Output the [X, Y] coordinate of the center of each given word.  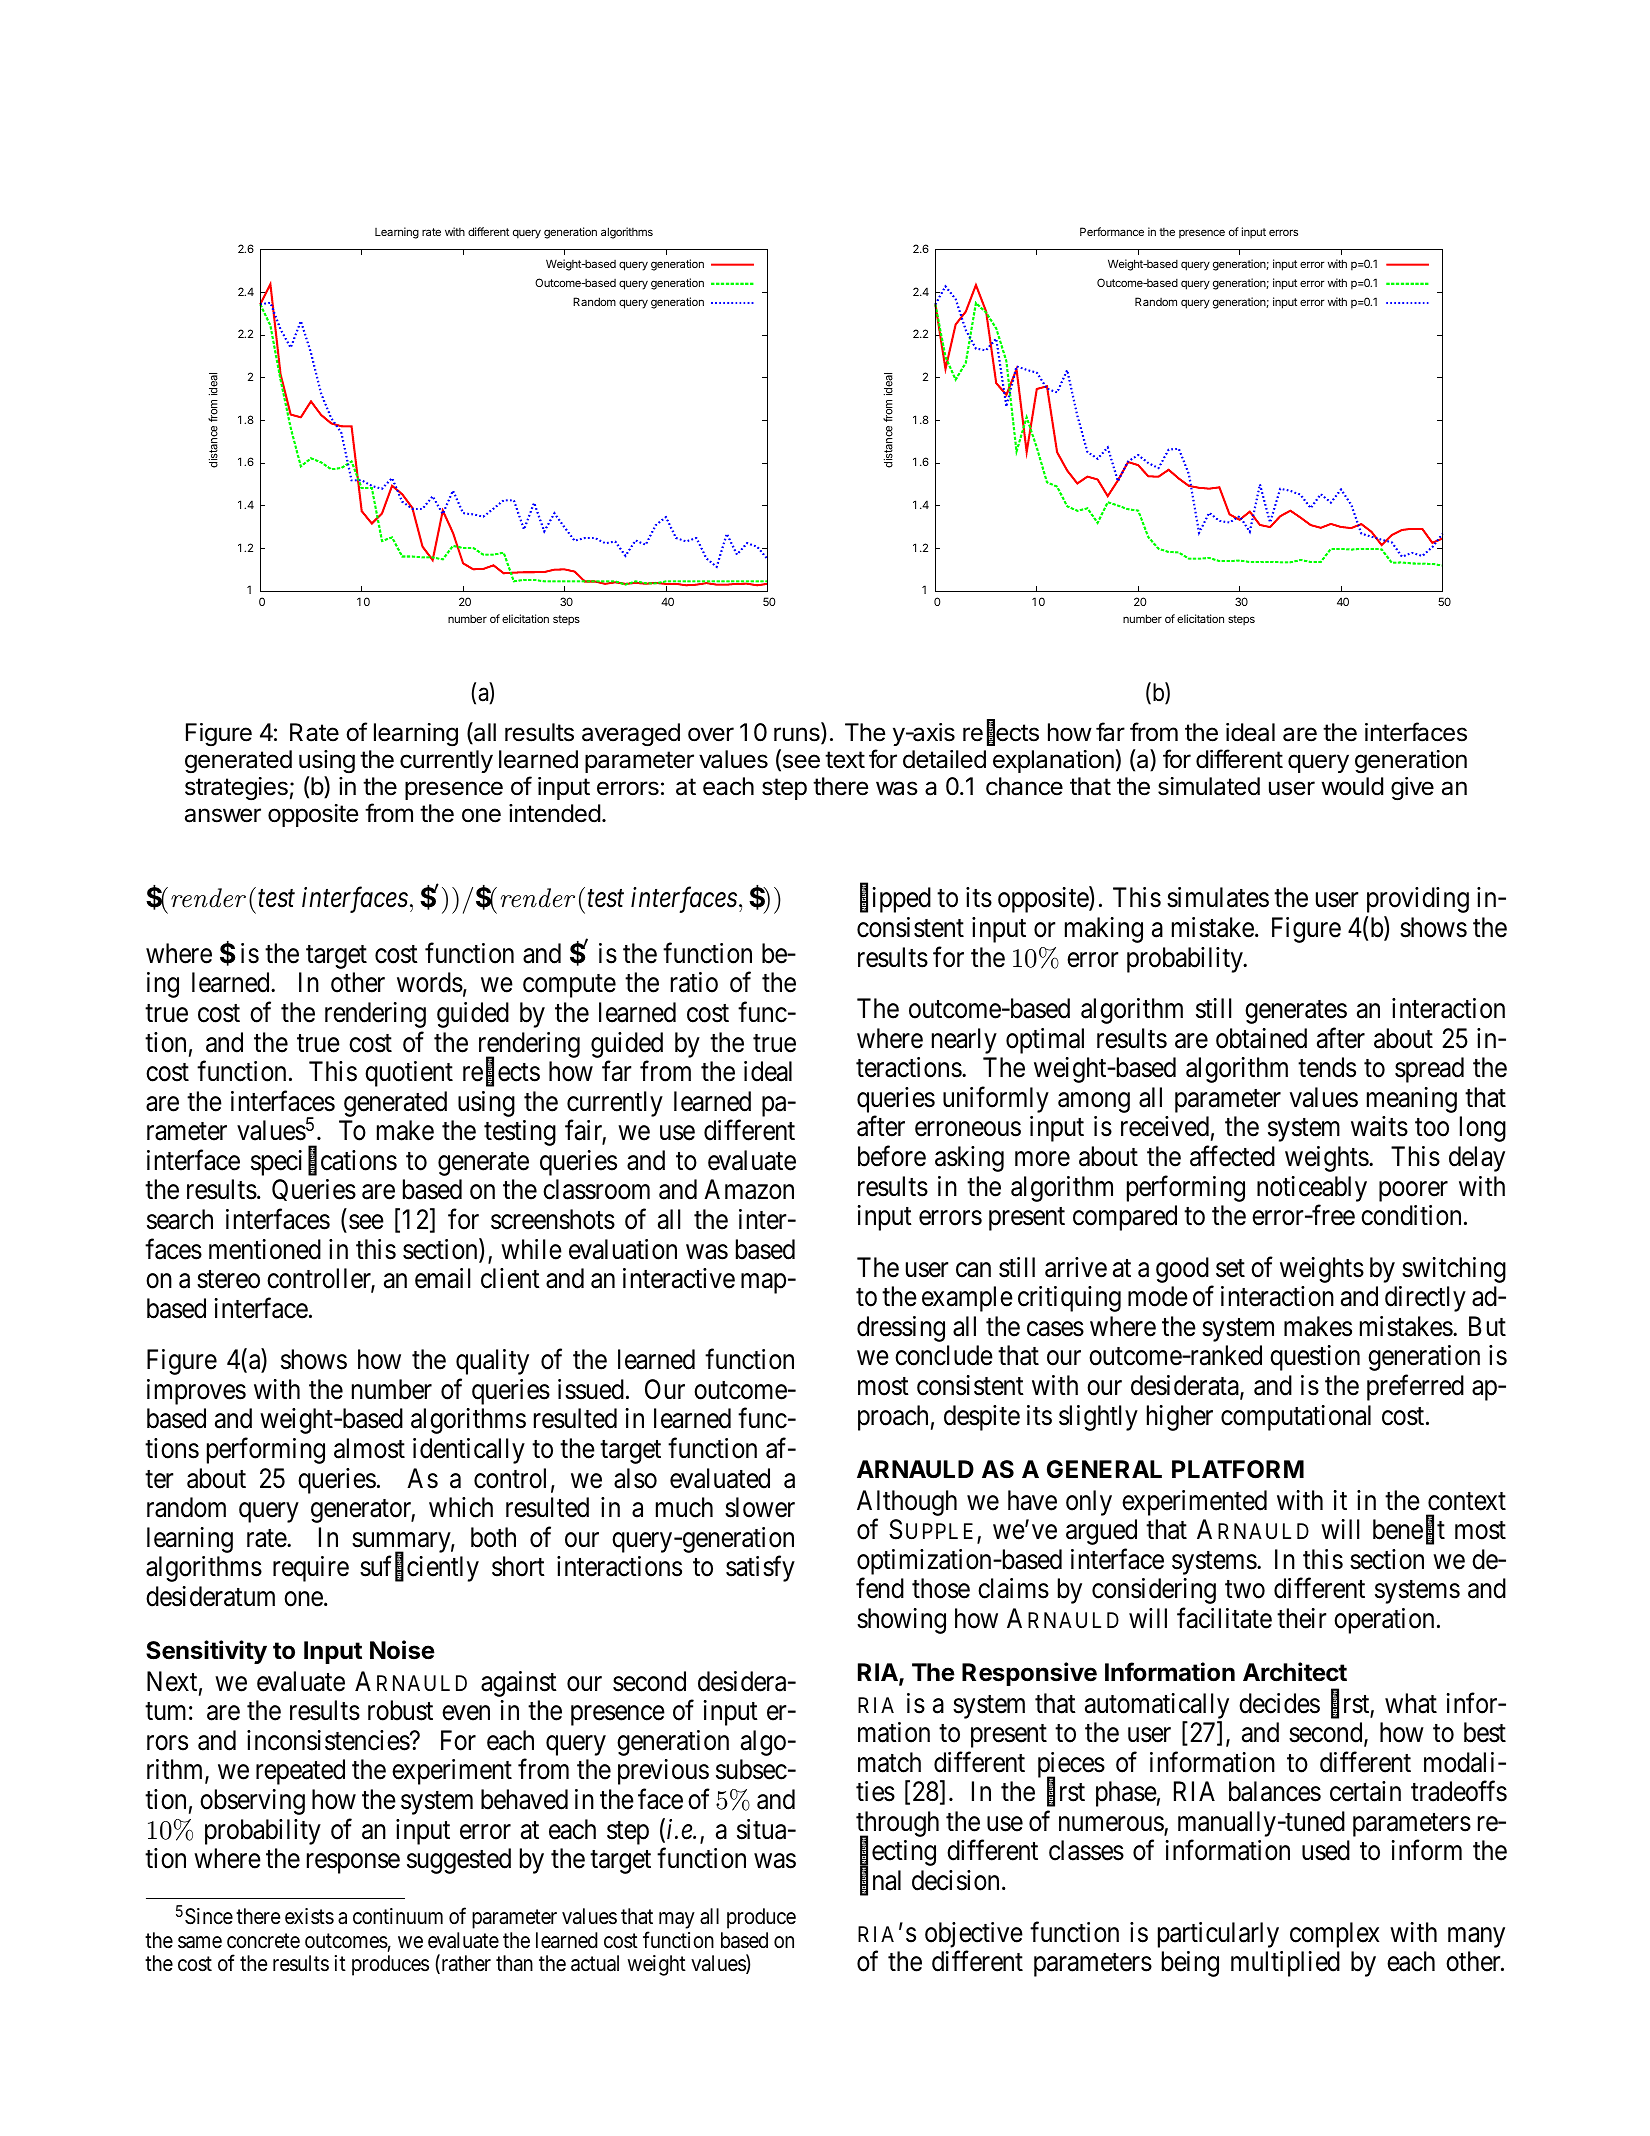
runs [798, 735]
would [1352, 786]
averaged [631, 735]
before [892, 1156]
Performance [1112, 231]
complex [1335, 1935]
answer [223, 815]
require [311, 1569]
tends [1327, 1067]
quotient [409, 1074]
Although [907, 1503]
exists [309, 1916]
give [1412, 789]
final [880, 1881]
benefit [1409, 1530]
